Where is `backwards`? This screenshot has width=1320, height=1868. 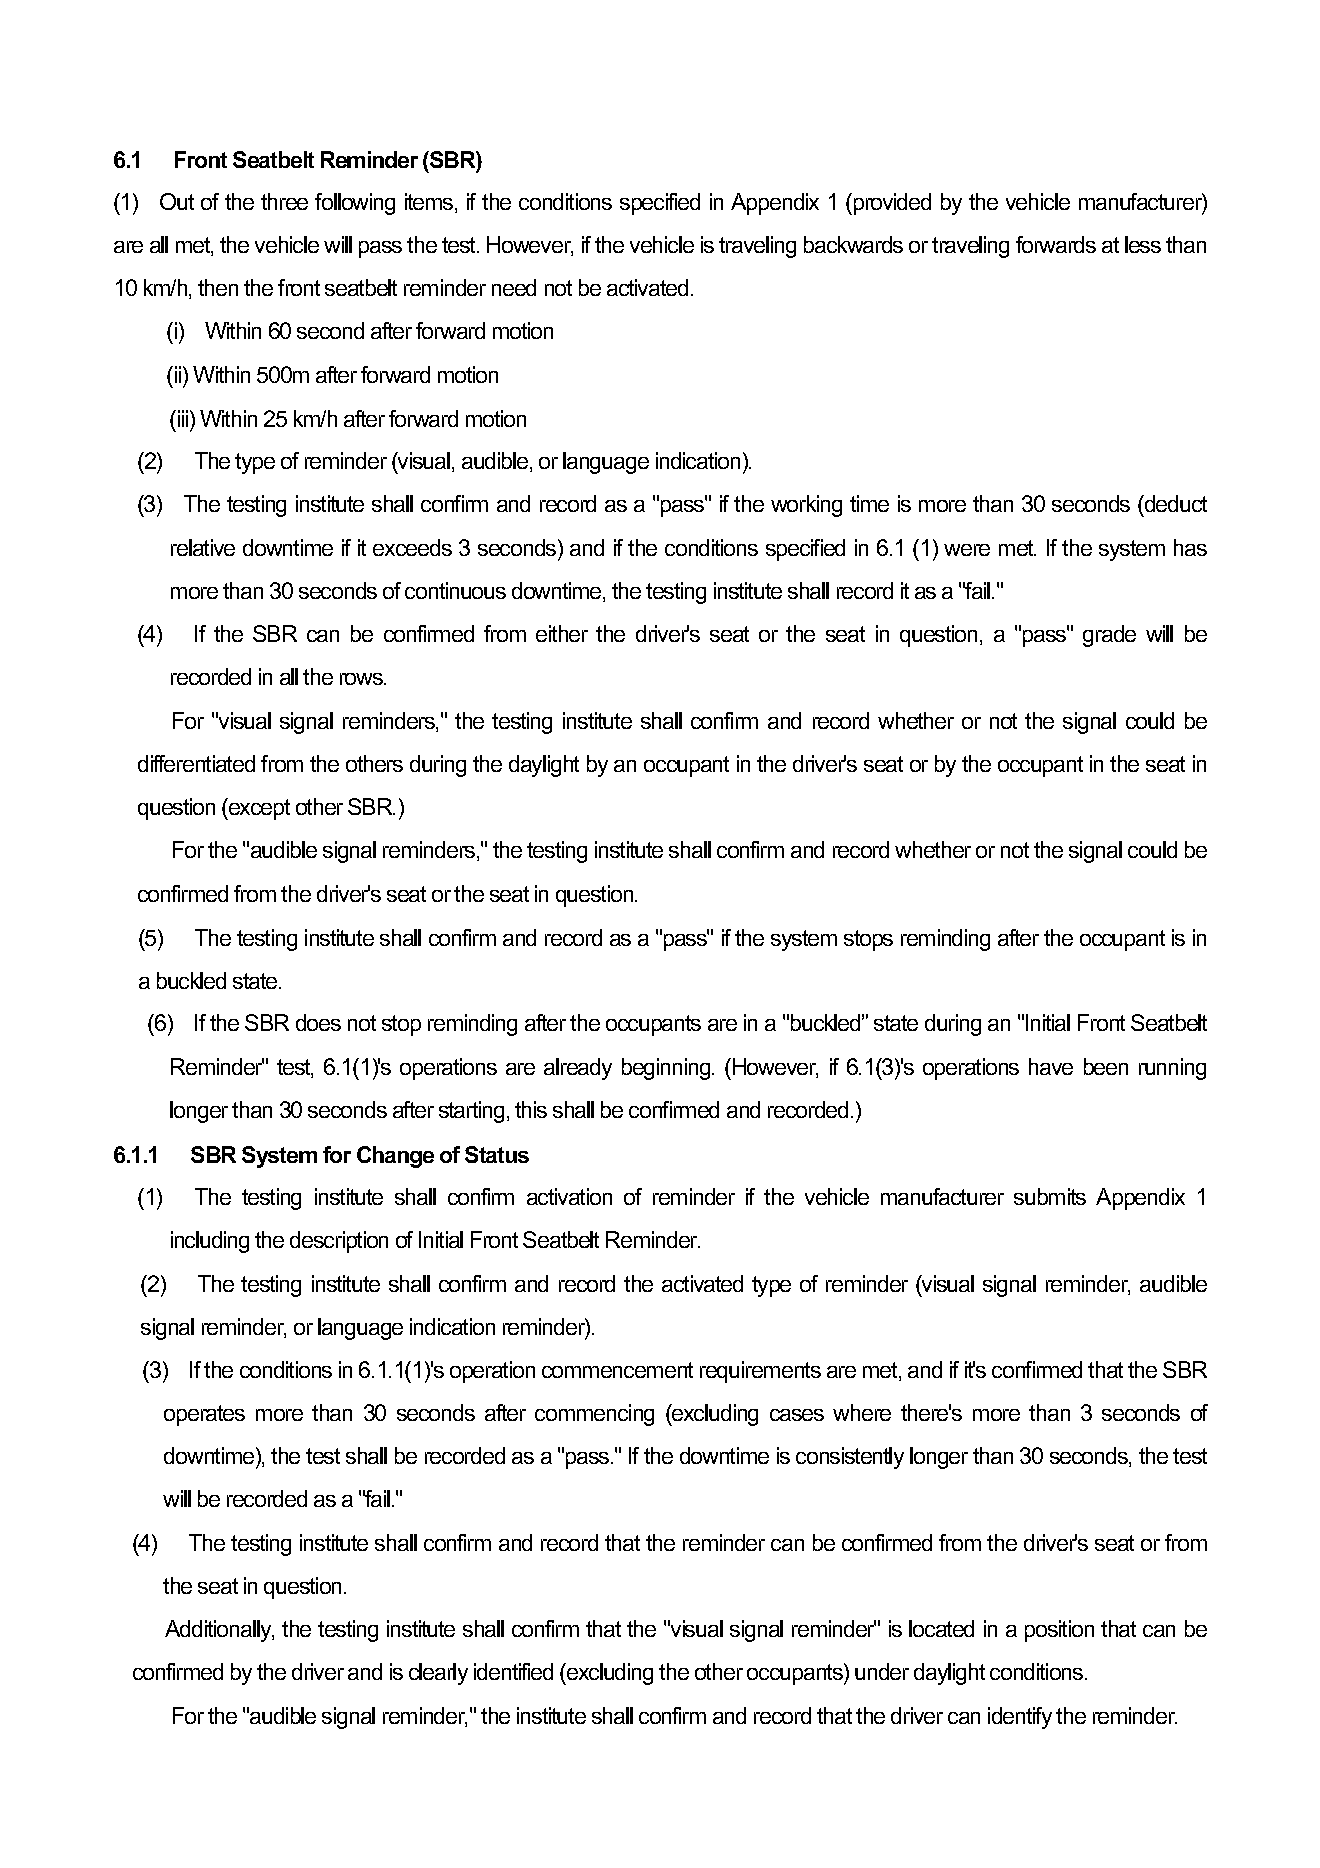 backwards is located at coordinates (853, 244).
